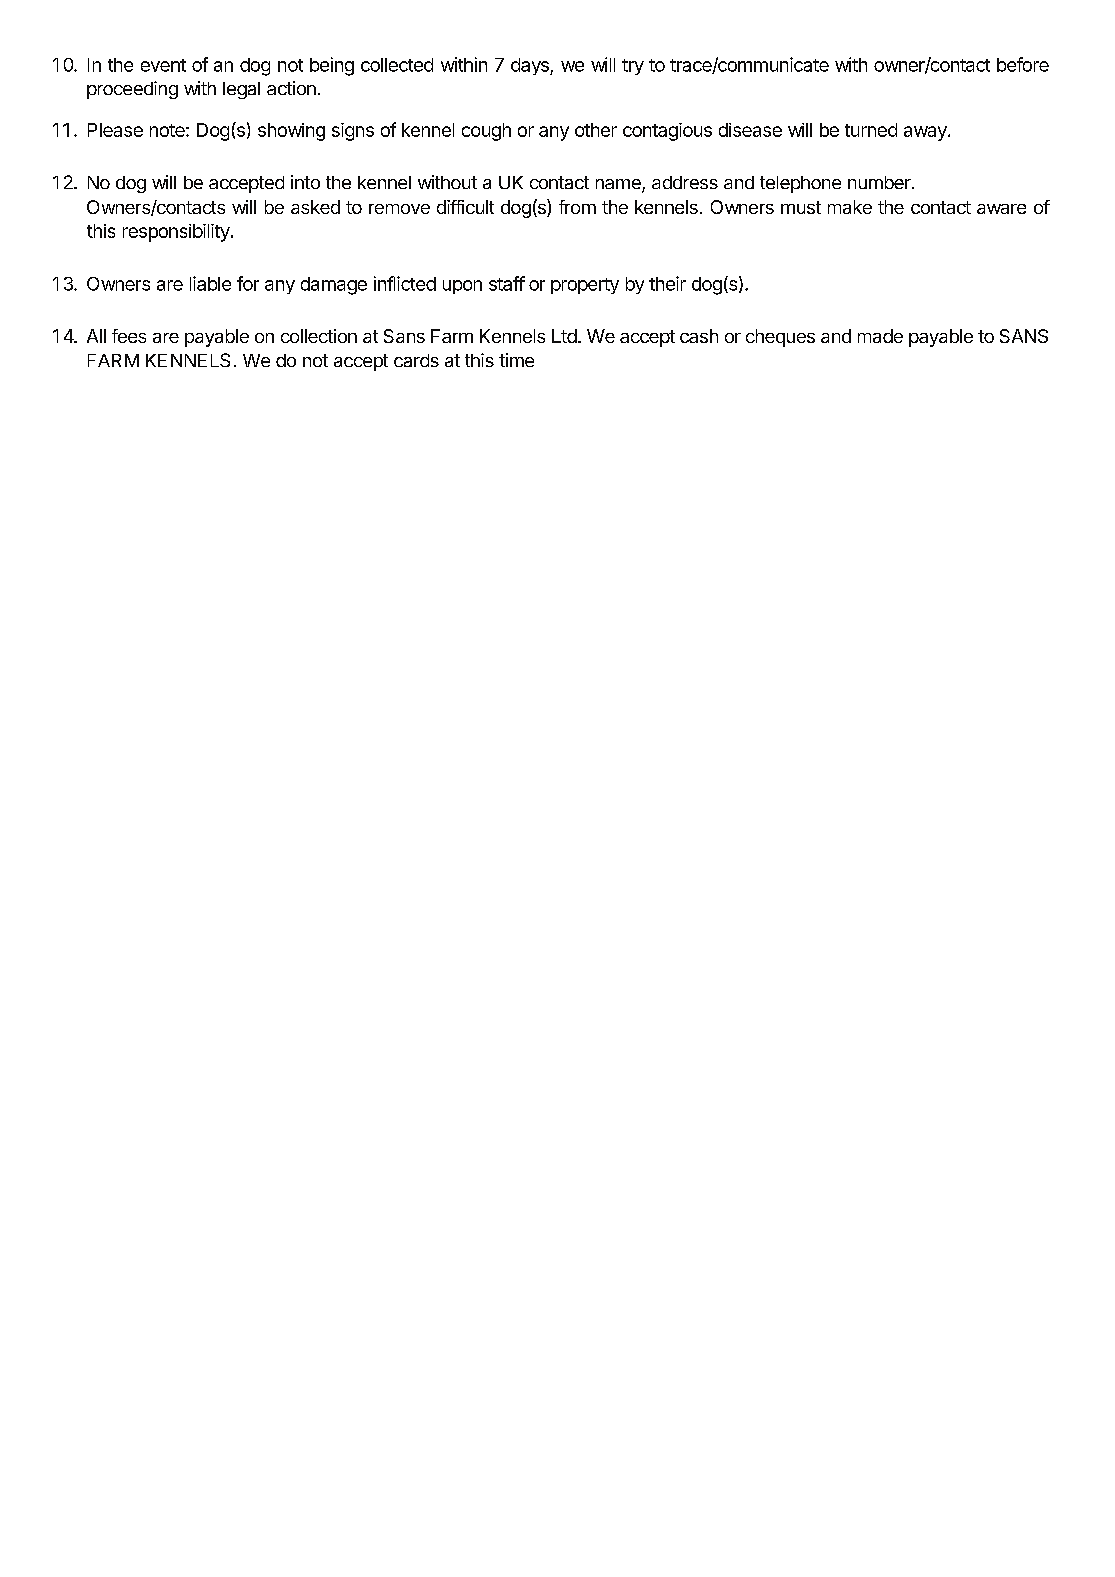 The height and width of the document is (1577, 1115). Describe the element at coordinates (163, 65) in the document. I see `event` at that location.
